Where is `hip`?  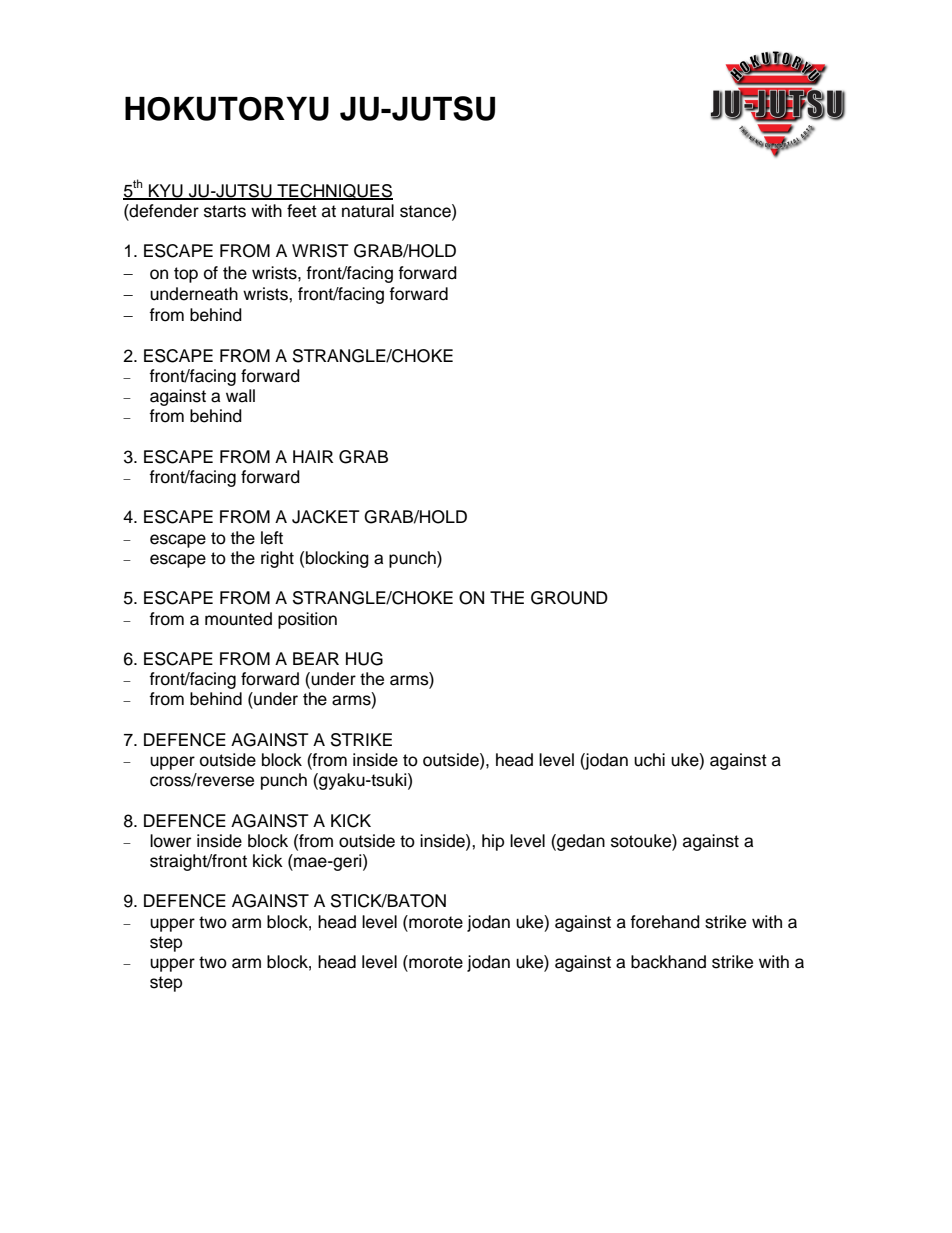
hip is located at coordinates (493, 842).
